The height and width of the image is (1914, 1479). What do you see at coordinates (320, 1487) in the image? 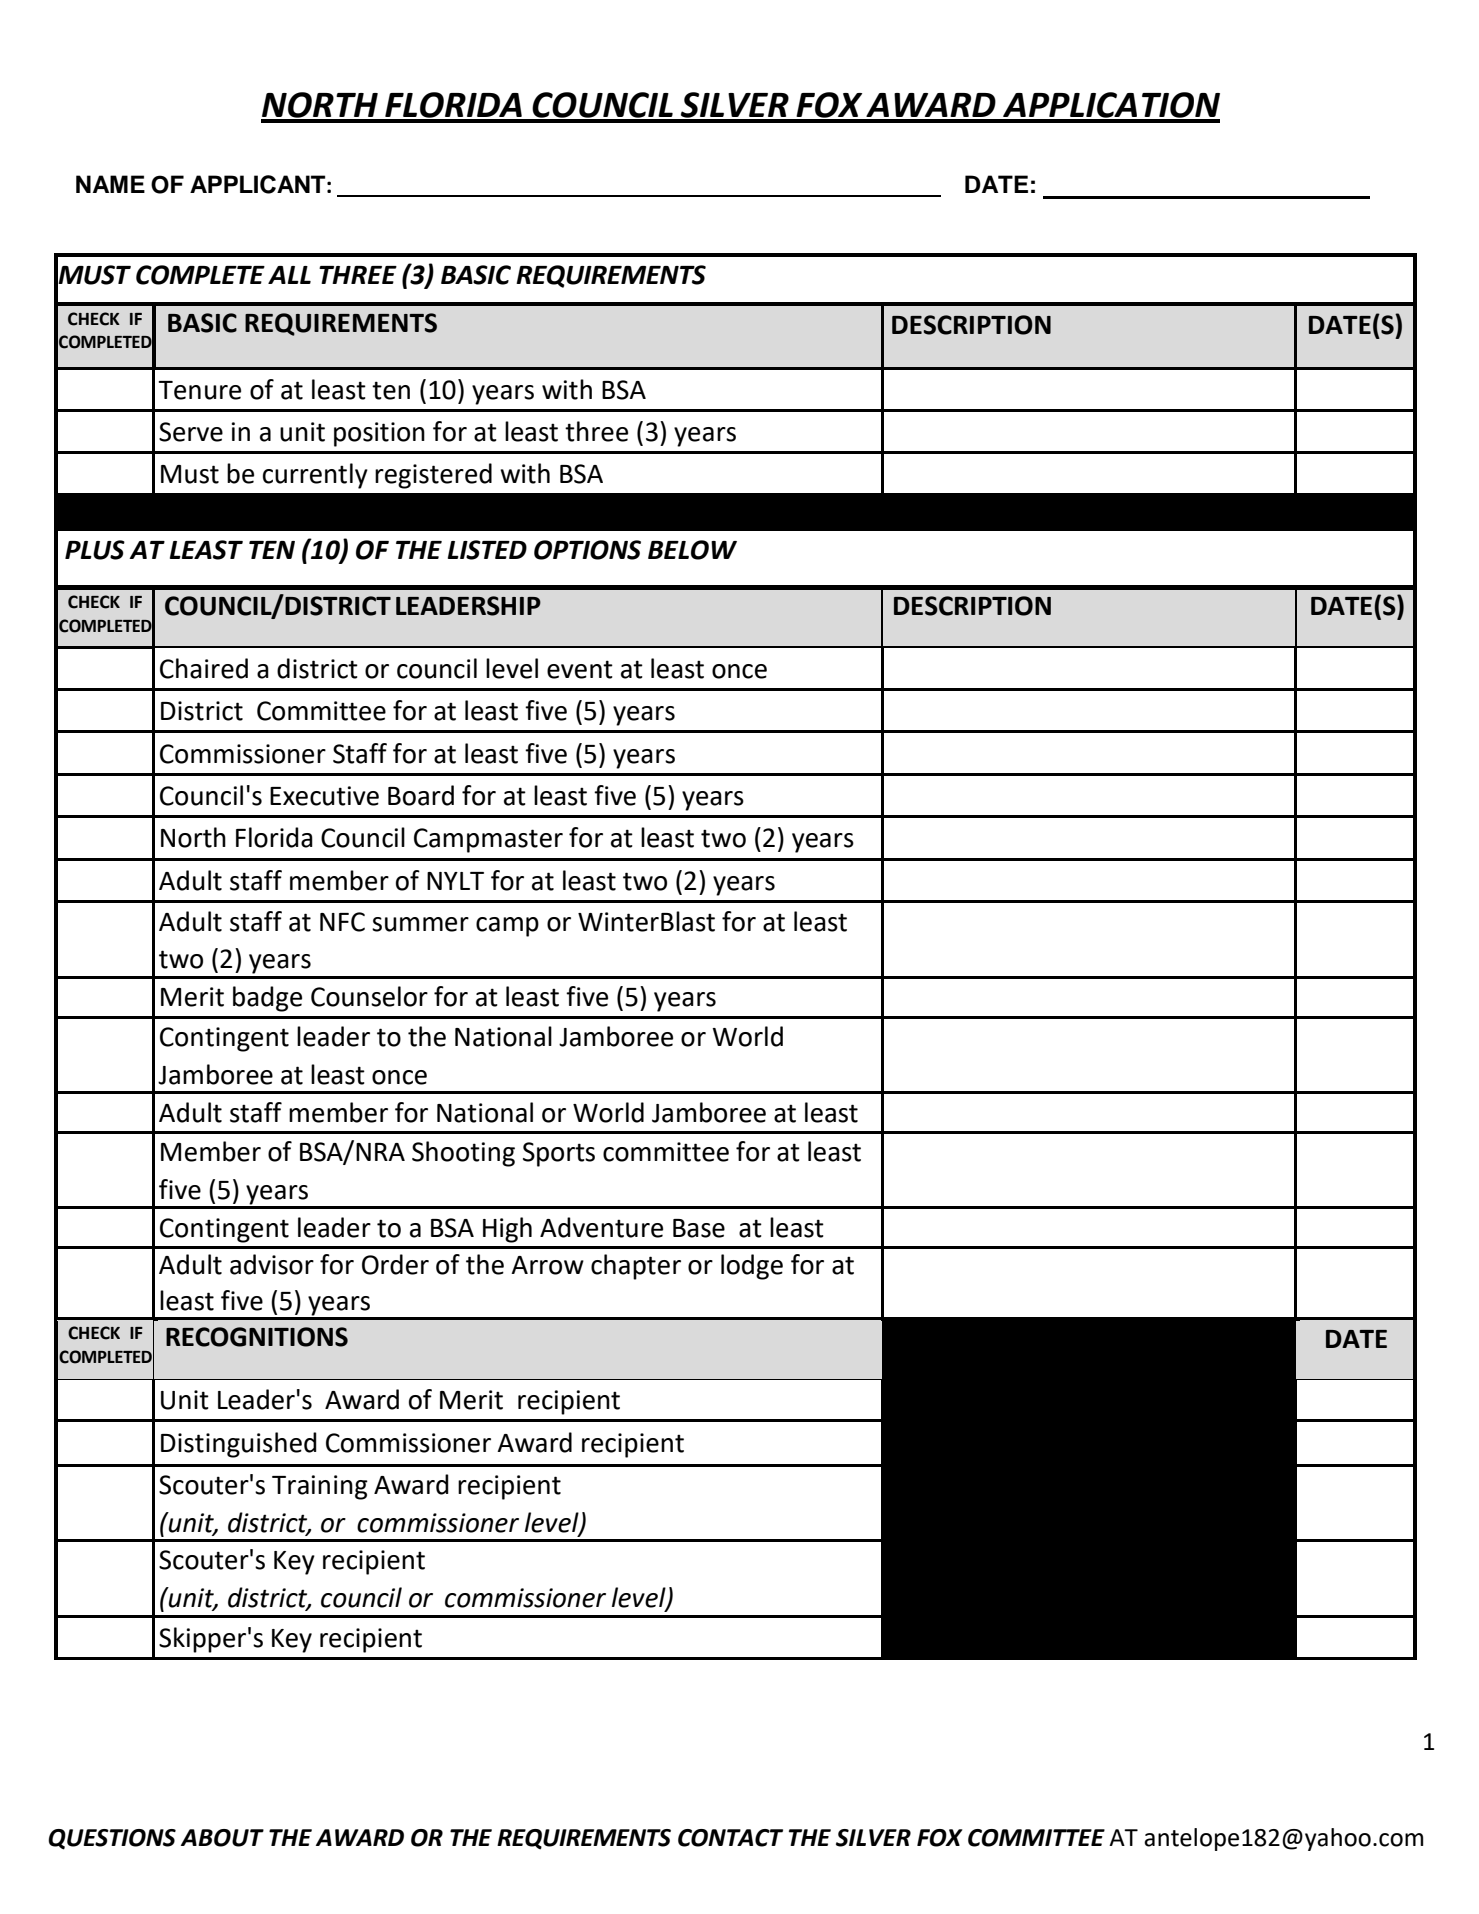
I see `Training` at bounding box center [320, 1487].
